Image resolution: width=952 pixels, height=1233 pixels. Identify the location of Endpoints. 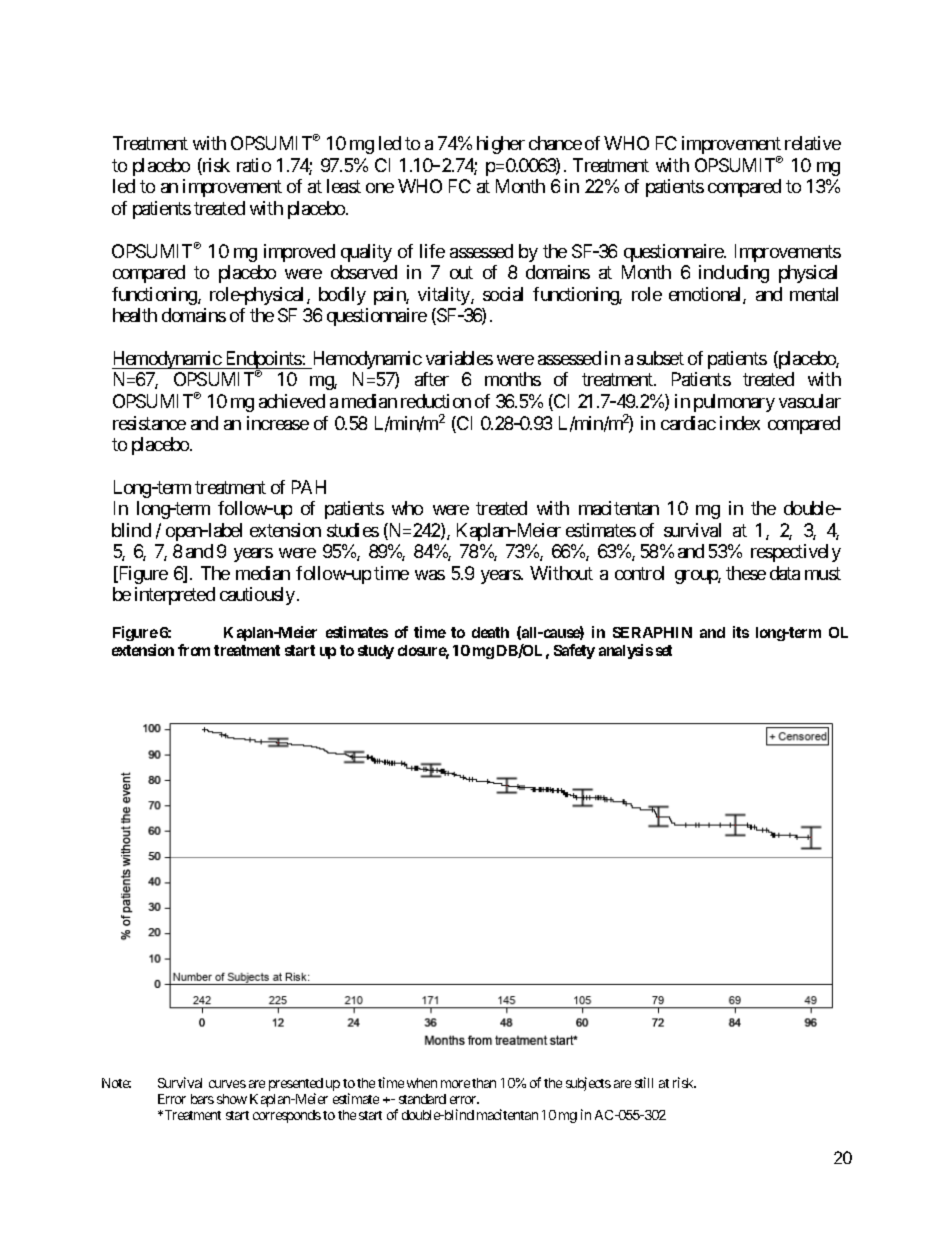
(263, 361).
